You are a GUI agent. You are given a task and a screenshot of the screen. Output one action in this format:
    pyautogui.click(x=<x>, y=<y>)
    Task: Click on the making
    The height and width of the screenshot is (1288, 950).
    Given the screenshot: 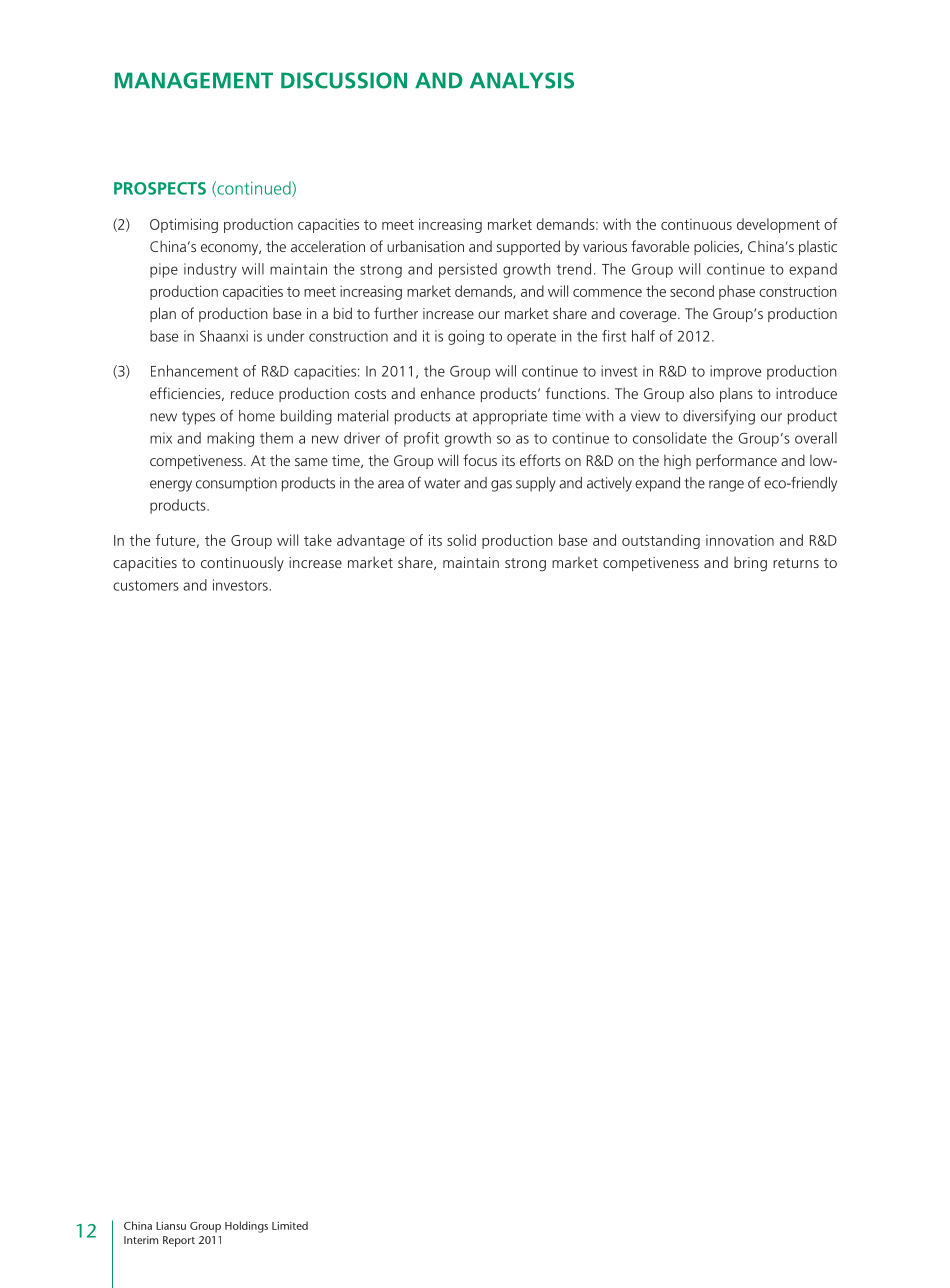 What is the action you would take?
    pyautogui.click(x=230, y=439)
